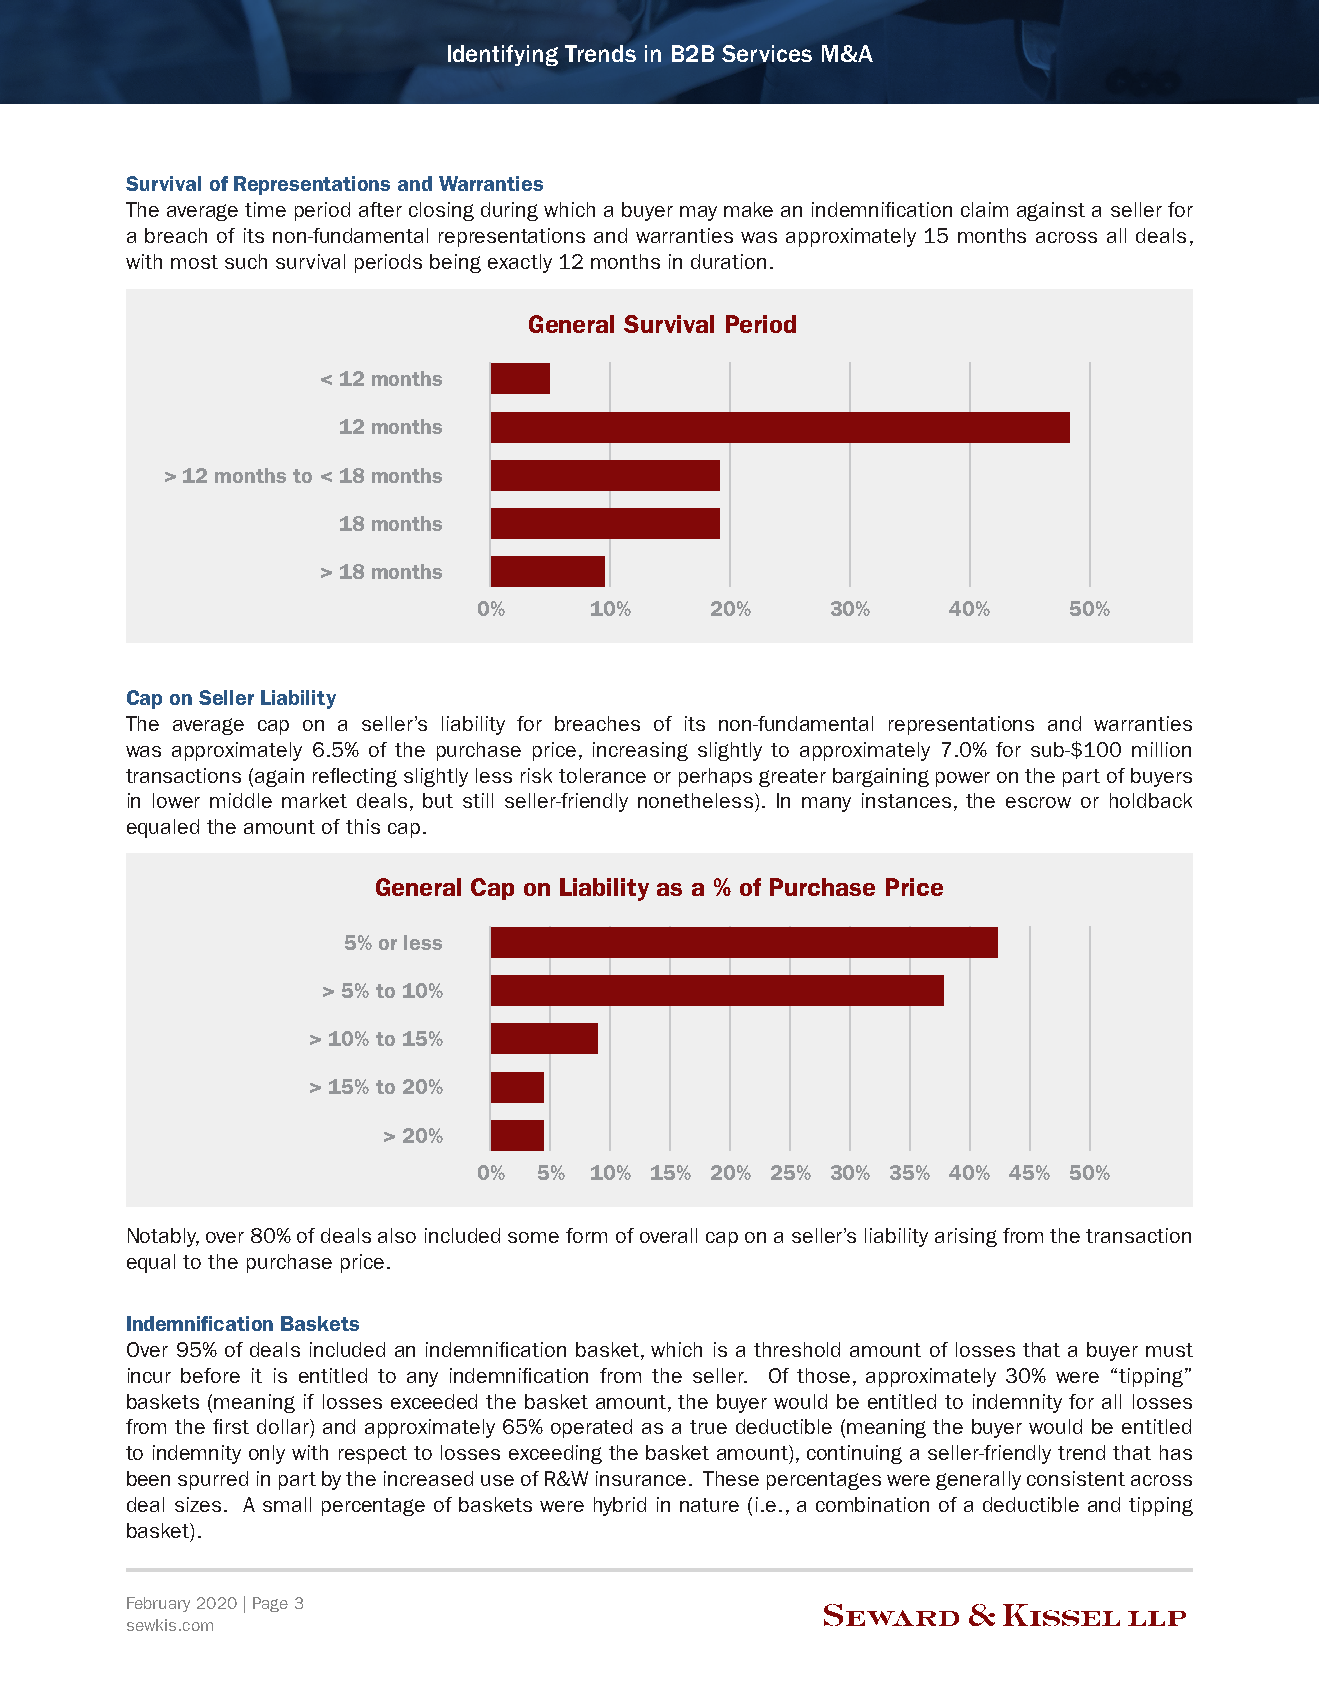  What do you see at coordinates (767, 53) in the screenshot?
I see `Services` at bounding box center [767, 53].
